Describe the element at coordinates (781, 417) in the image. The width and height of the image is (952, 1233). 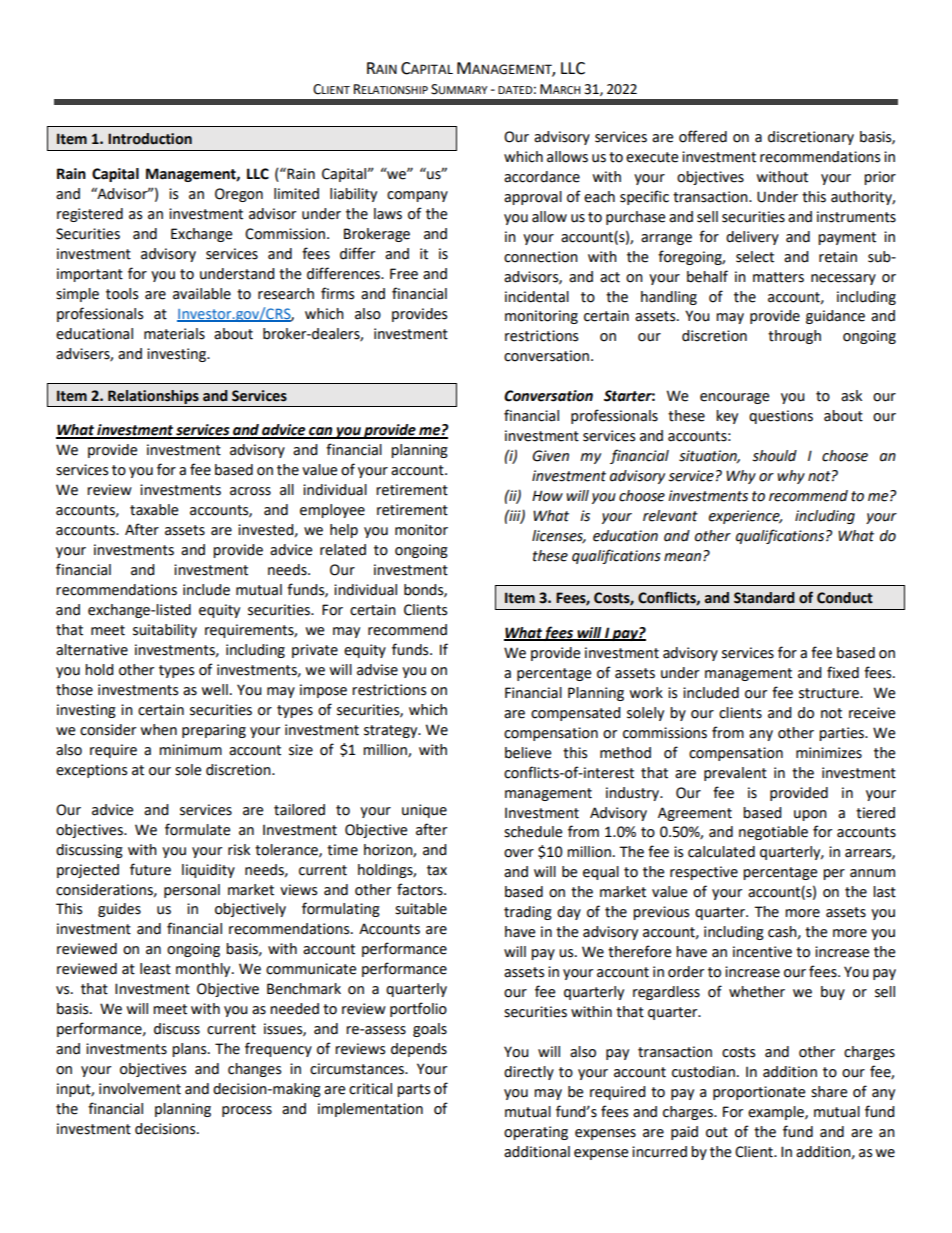
I see `questions` at that location.
